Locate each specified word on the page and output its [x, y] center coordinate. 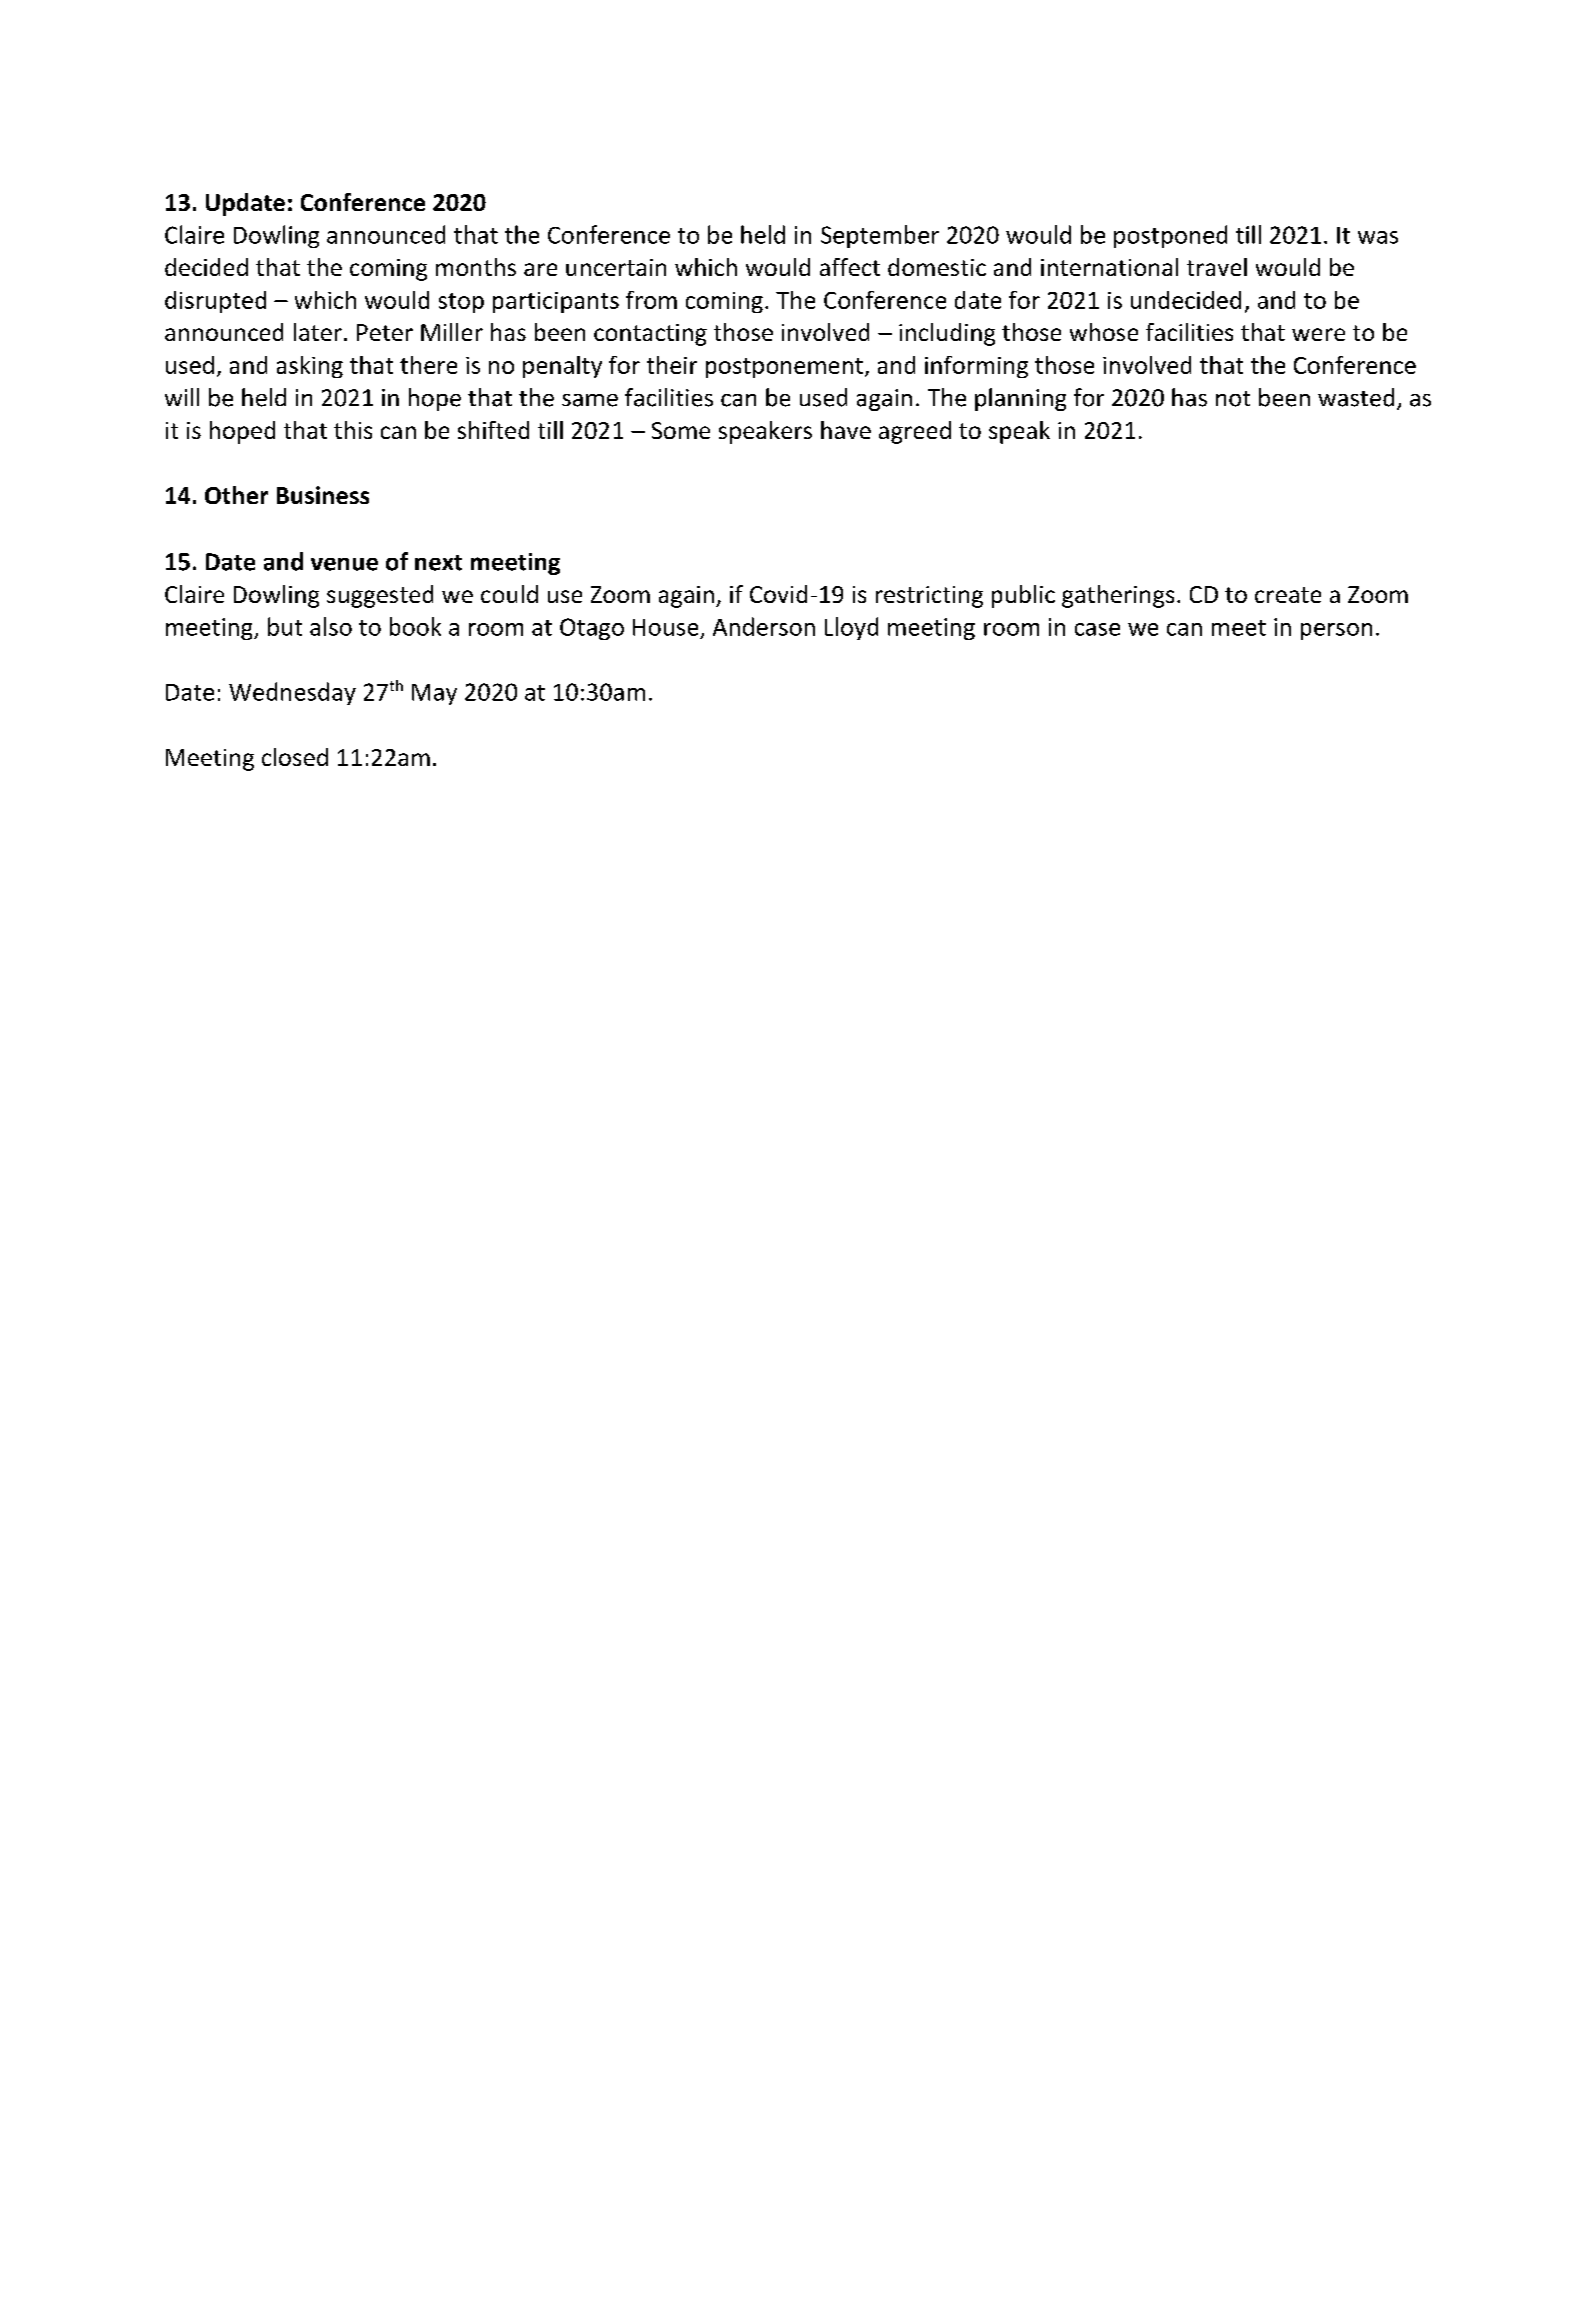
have [846, 430]
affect [850, 267]
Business [323, 495]
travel [1217, 267]
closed [295, 757]
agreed [915, 432]
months [476, 267]
